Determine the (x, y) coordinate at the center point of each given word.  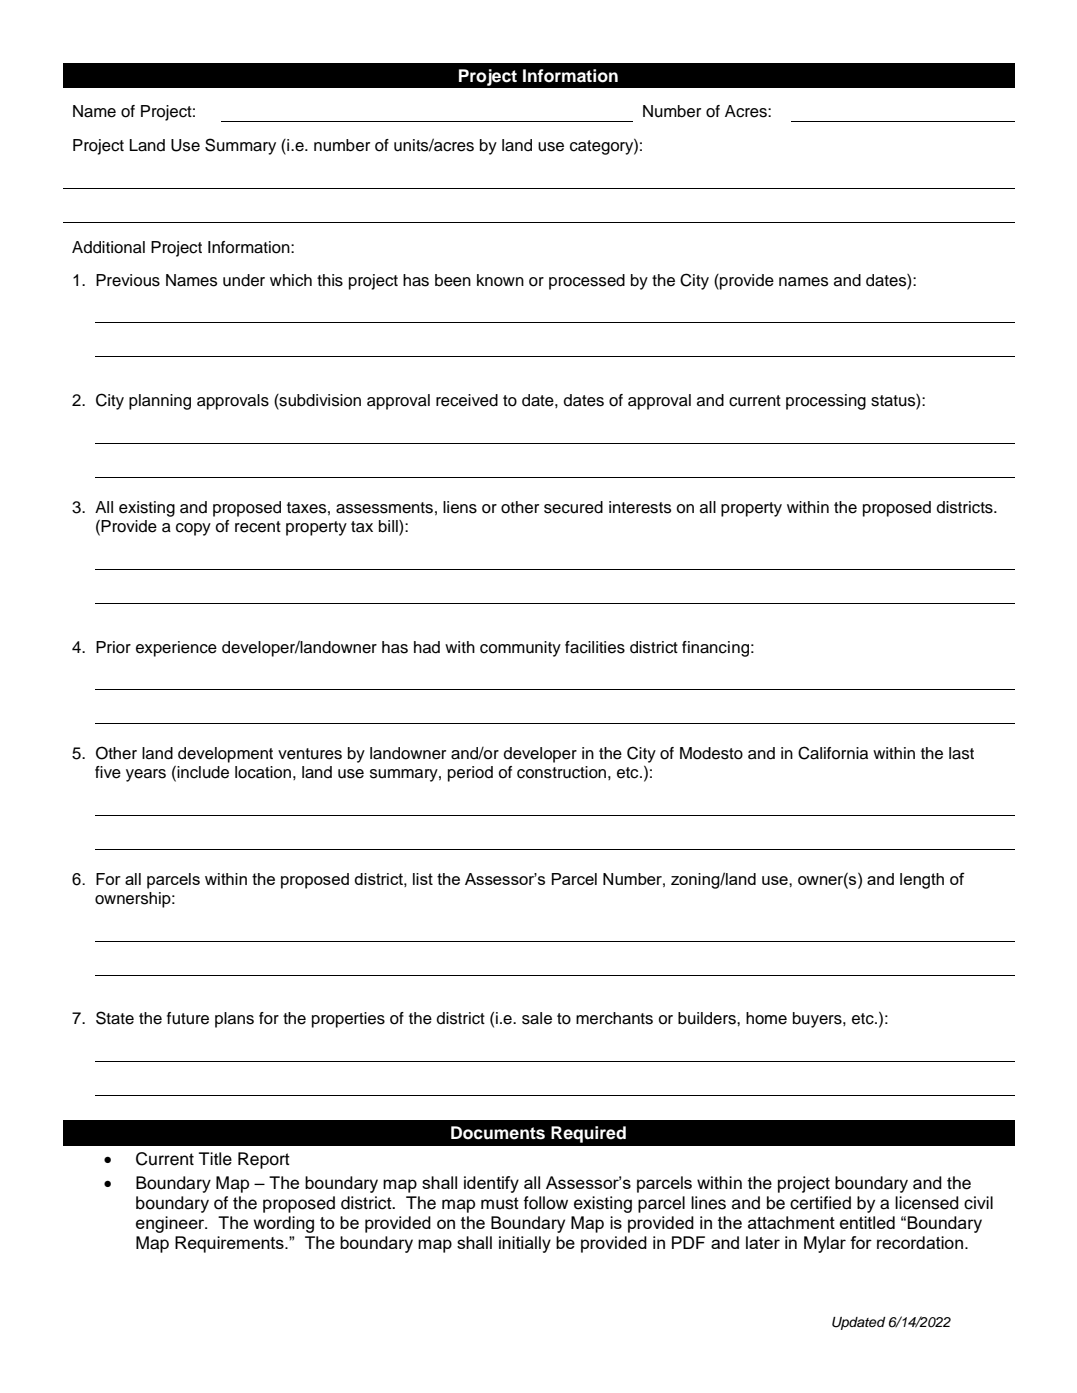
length (922, 881)
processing (826, 402)
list (423, 879)
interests (640, 507)
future (188, 1018)
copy (193, 529)
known (500, 280)
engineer (171, 1224)
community (520, 649)
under (244, 280)
